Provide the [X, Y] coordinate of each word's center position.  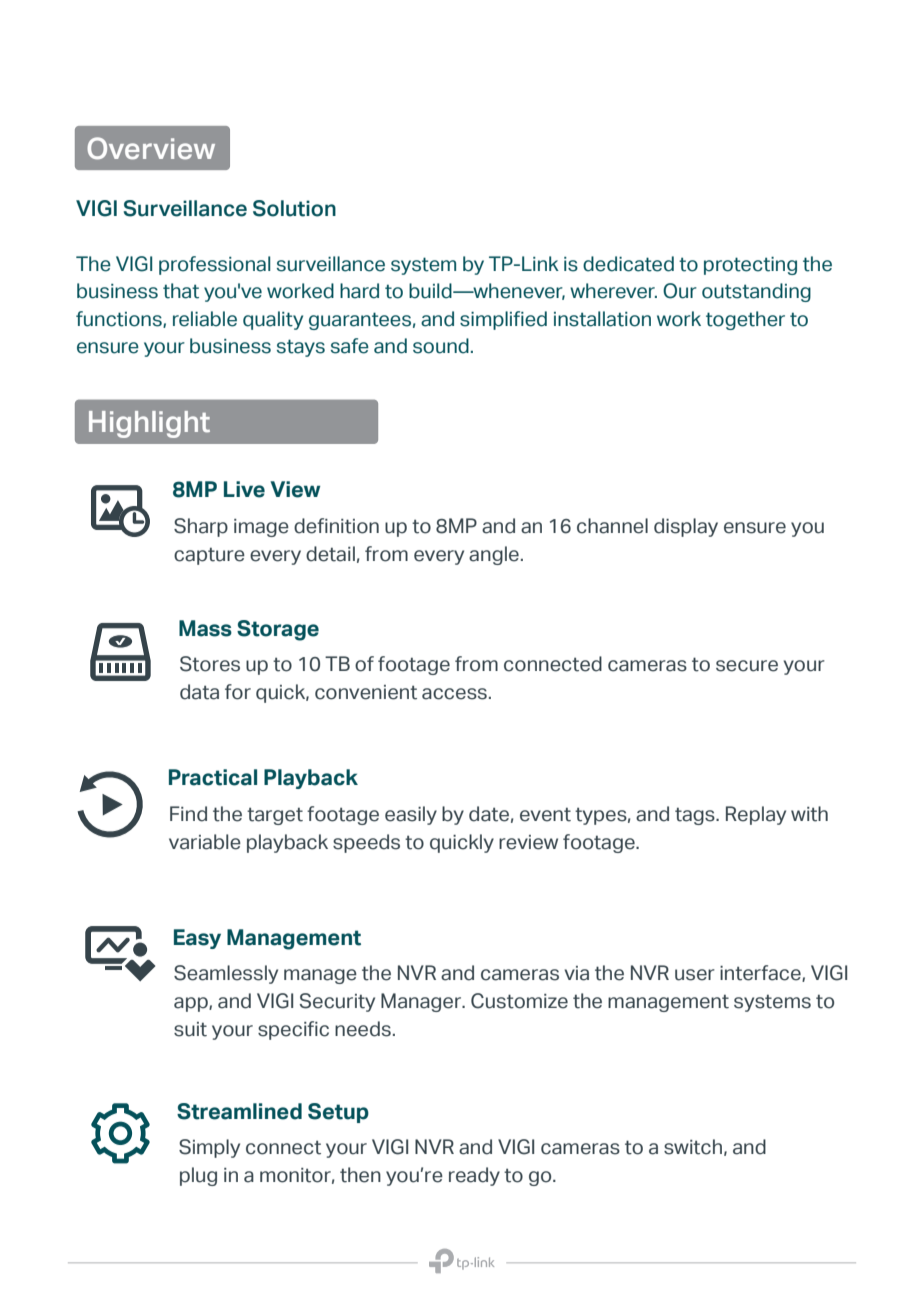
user [695, 975]
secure [747, 666]
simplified [503, 320]
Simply [209, 1148]
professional [215, 265]
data [199, 692]
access [454, 694]
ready [474, 1176]
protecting [750, 266]
